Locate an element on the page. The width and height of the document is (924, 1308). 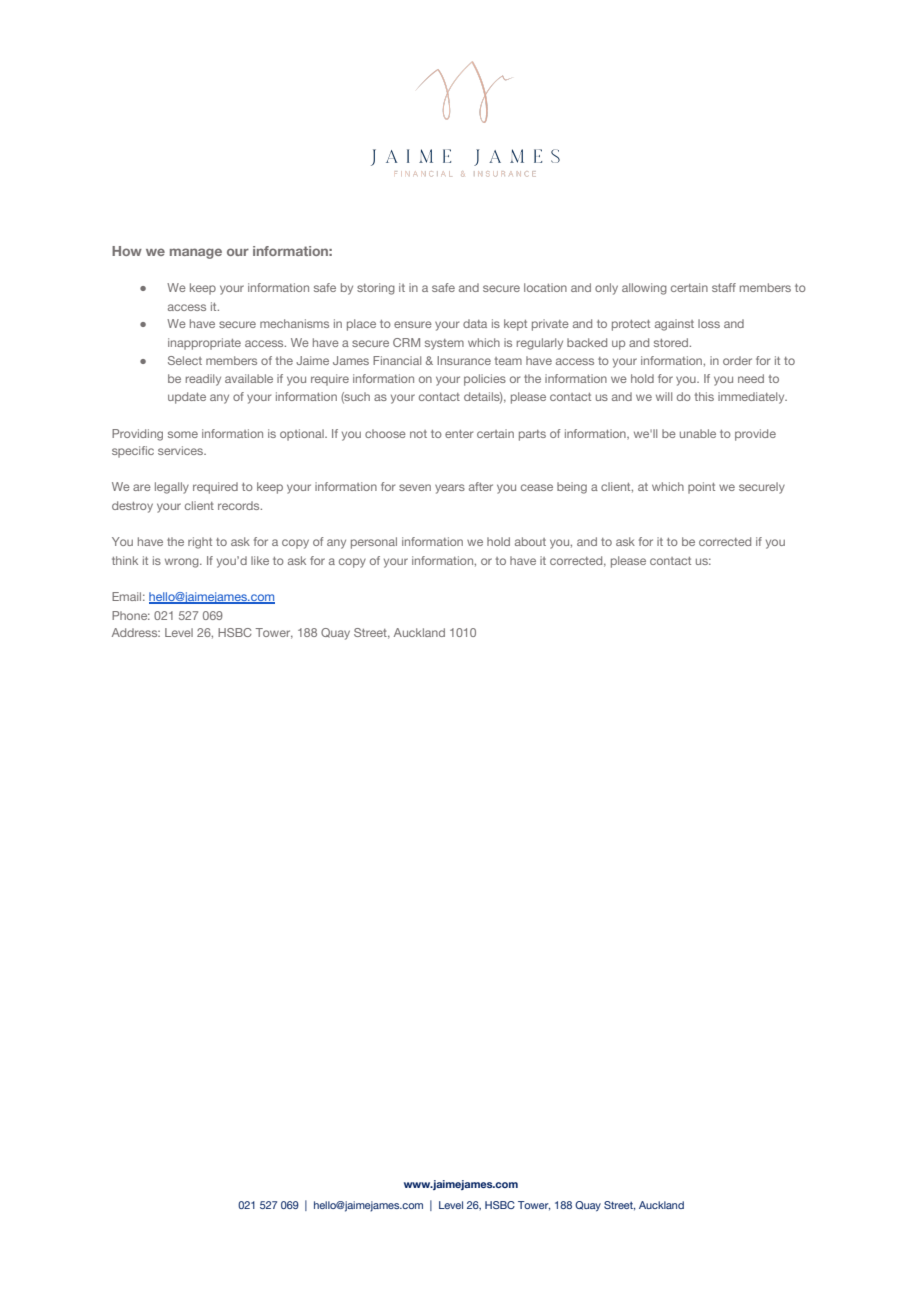
years is located at coordinates (450, 489).
